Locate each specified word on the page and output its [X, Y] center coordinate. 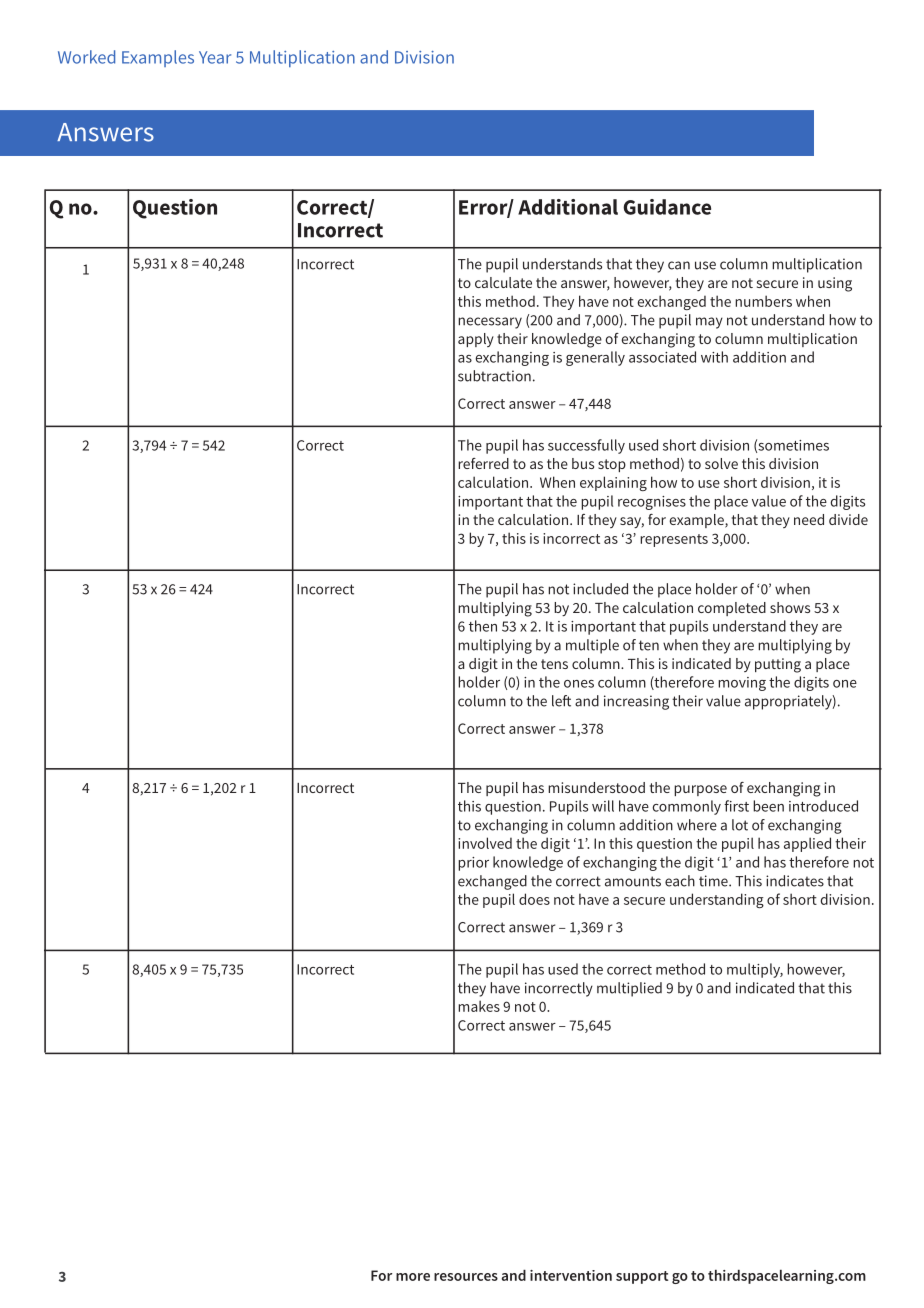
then [483, 626]
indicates [795, 881]
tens [554, 664]
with [714, 357]
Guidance [667, 207]
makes [479, 1006]
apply [476, 340]
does [534, 899]
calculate [503, 282]
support [642, 1277]
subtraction [494, 376]
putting [778, 665]
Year [215, 57]
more [413, 1277]
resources [466, 1277]
